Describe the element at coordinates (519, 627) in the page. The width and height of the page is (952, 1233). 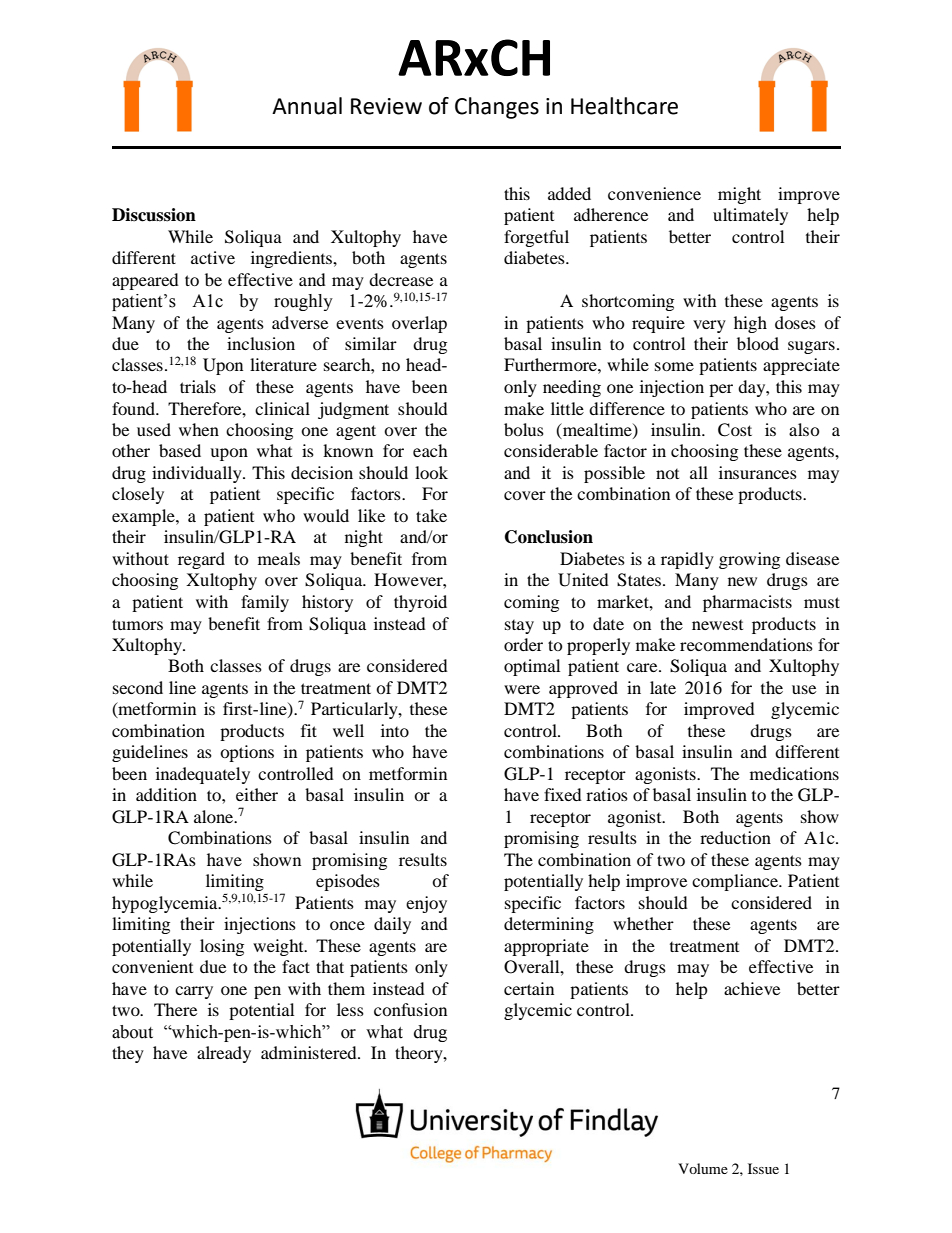
I see `stay` at that location.
